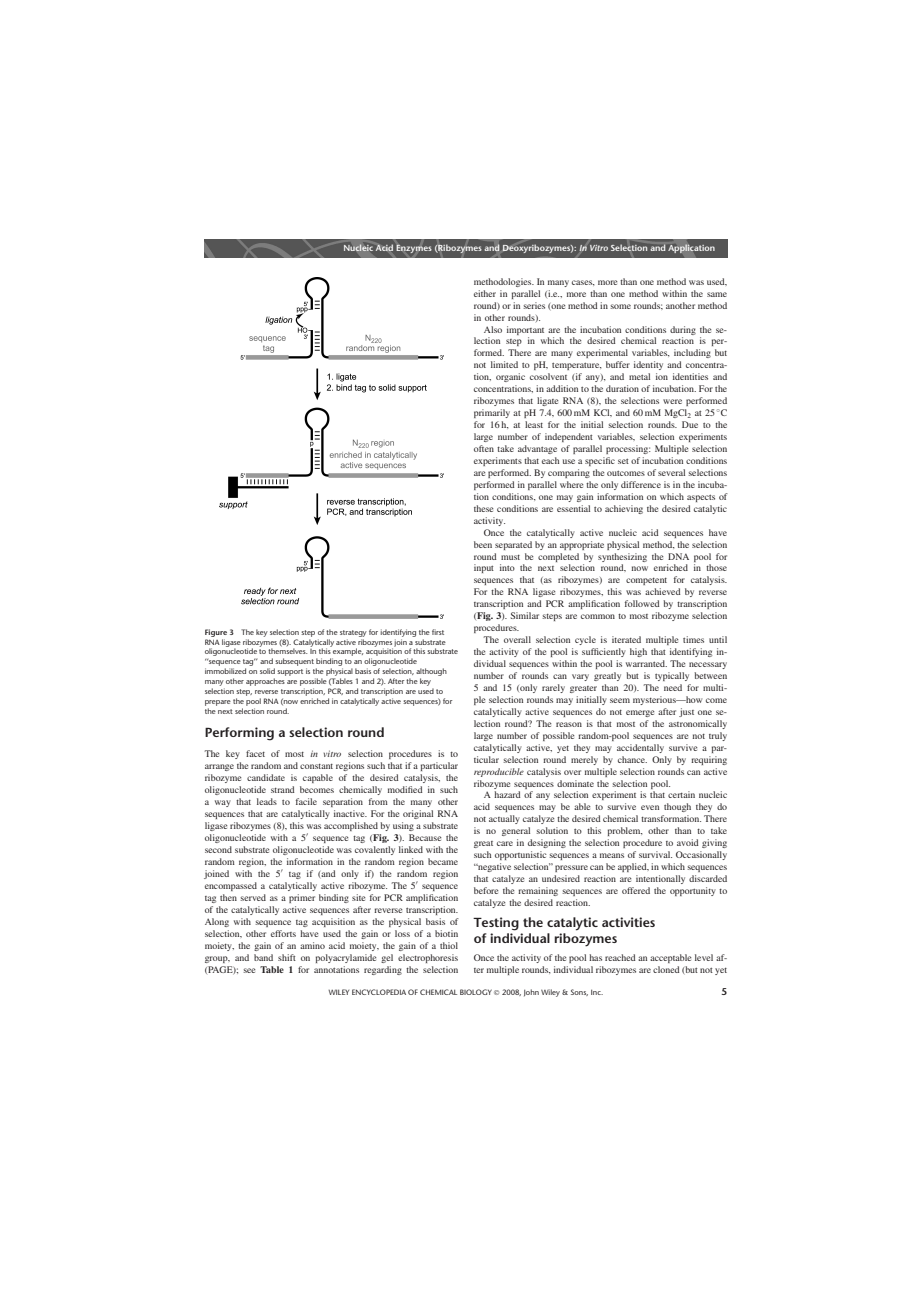 Image resolution: width=924 pixels, height=1308 pixels. What do you see at coordinates (414, 248) in the document?
I see `Enzymes` at bounding box center [414, 248].
